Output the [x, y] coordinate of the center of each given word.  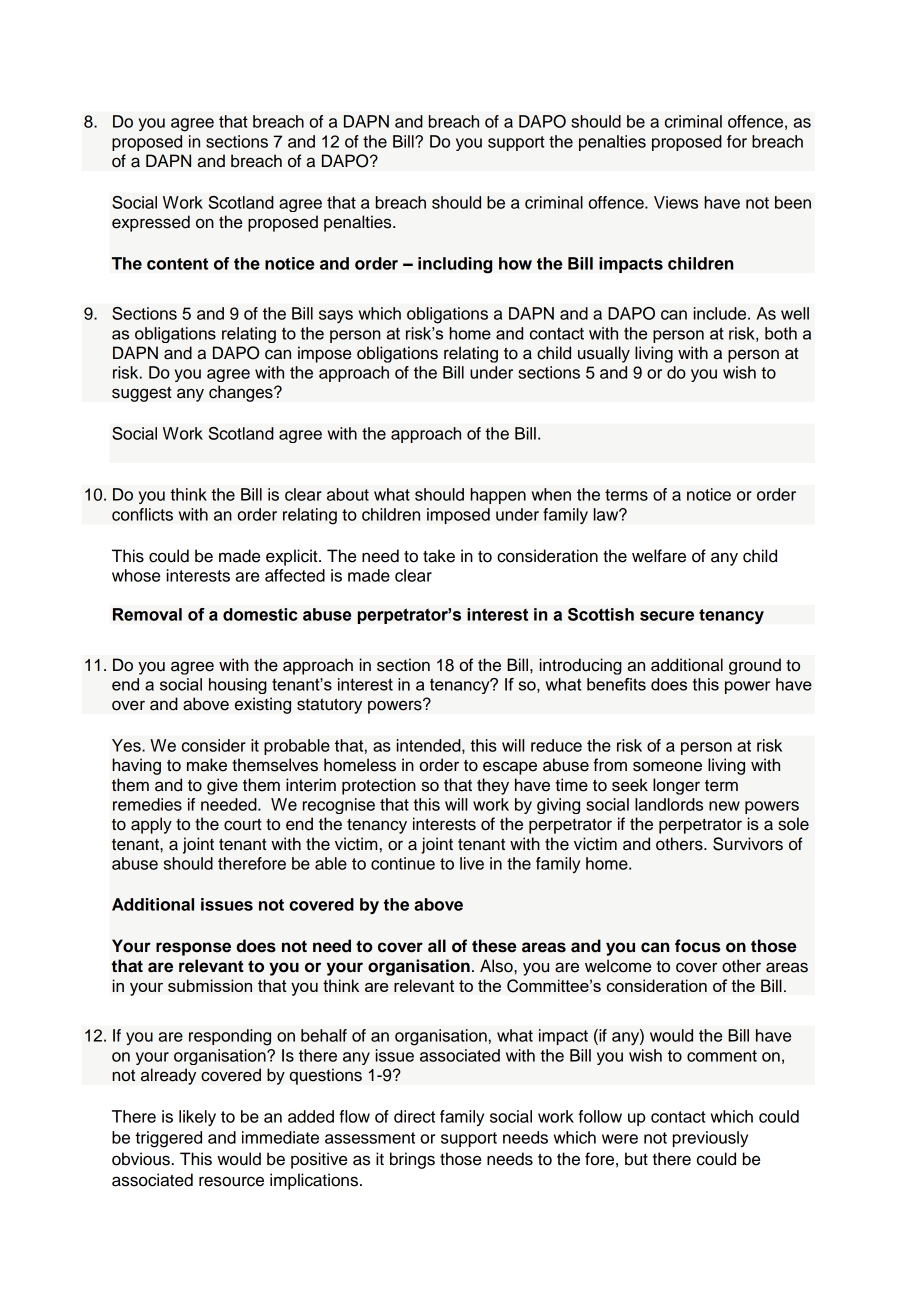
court [242, 825]
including [455, 265]
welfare [659, 556]
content [177, 264]
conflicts [142, 514]
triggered [168, 1139]
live [472, 863]
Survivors [748, 844]
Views [676, 202]
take [439, 556]
